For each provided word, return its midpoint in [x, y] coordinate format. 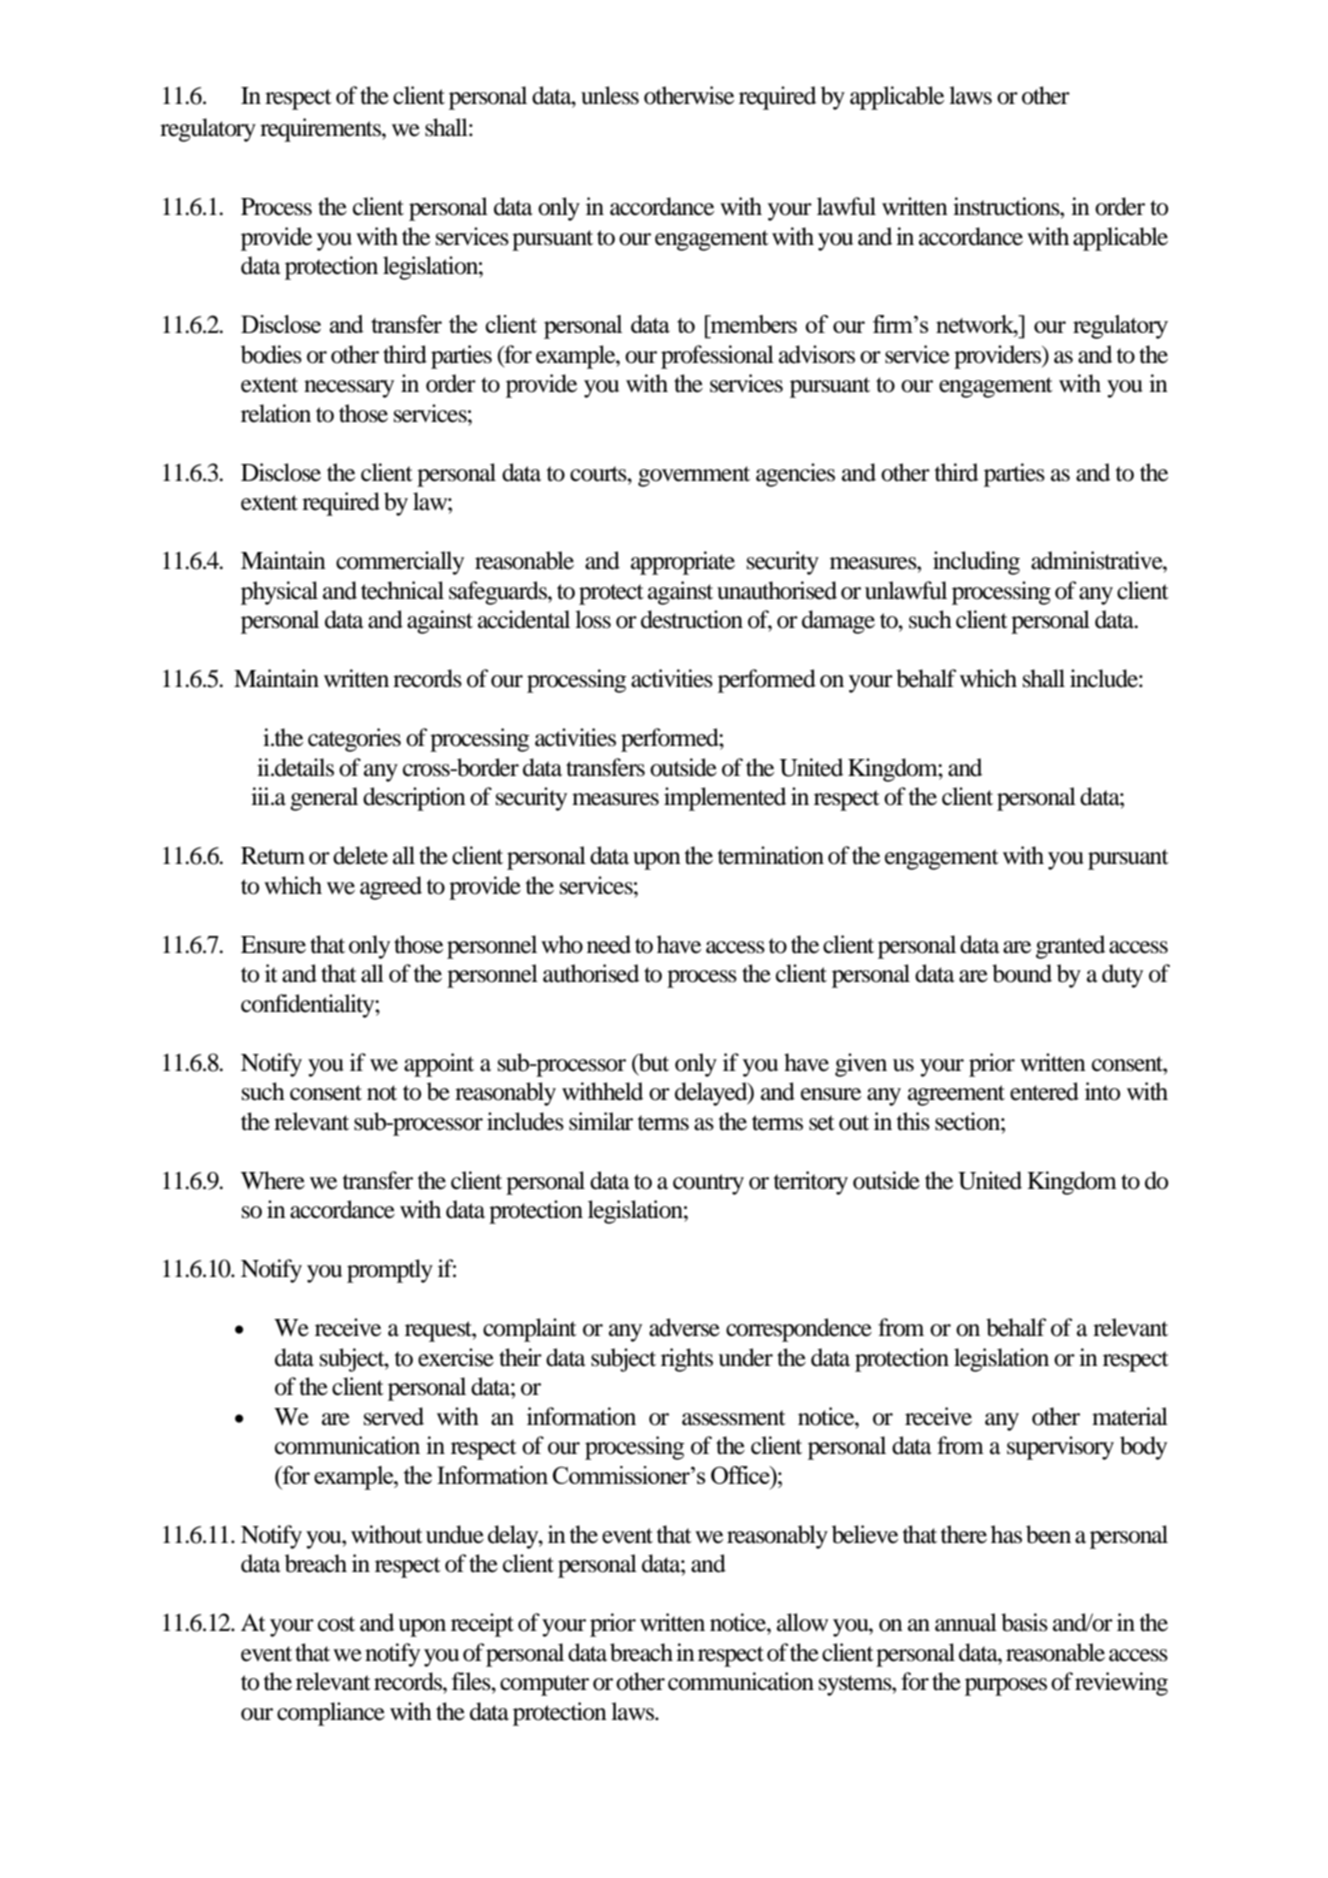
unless [610, 95]
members [752, 324]
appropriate [683, 563]
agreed [391, 888]
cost [336, 1624]
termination [771, 855]
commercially [400, 563]
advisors [817, 354]
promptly [390, 1271]
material [1130, 1416]
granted [1070, 947]
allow [802, 1622]
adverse [684, 1327]
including [976, 563]
